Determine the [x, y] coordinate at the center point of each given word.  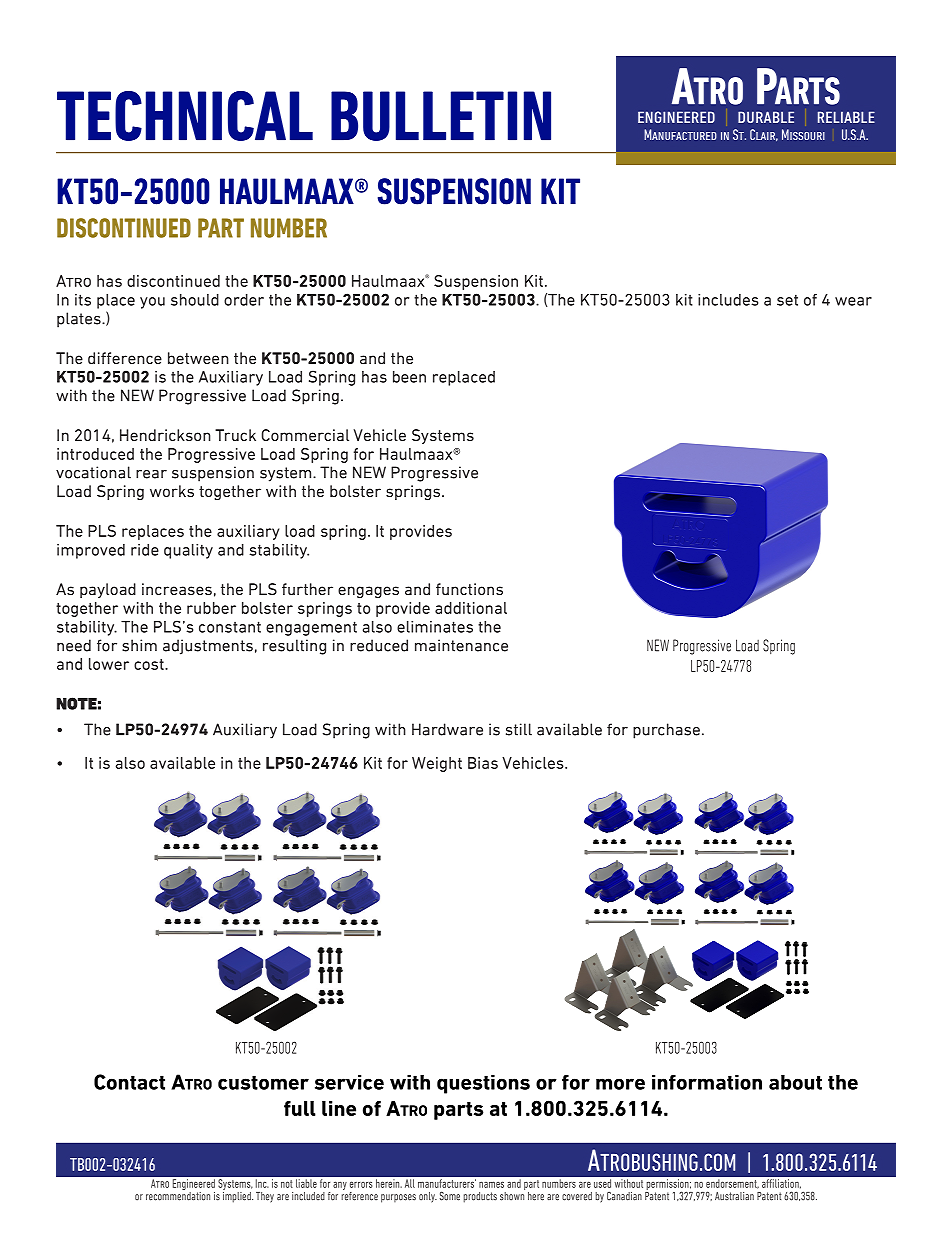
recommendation [178, 1195]
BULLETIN [441, 116]
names [491, 1184]
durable [766, 117]
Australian [734, 1196]
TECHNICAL [185, 116]
